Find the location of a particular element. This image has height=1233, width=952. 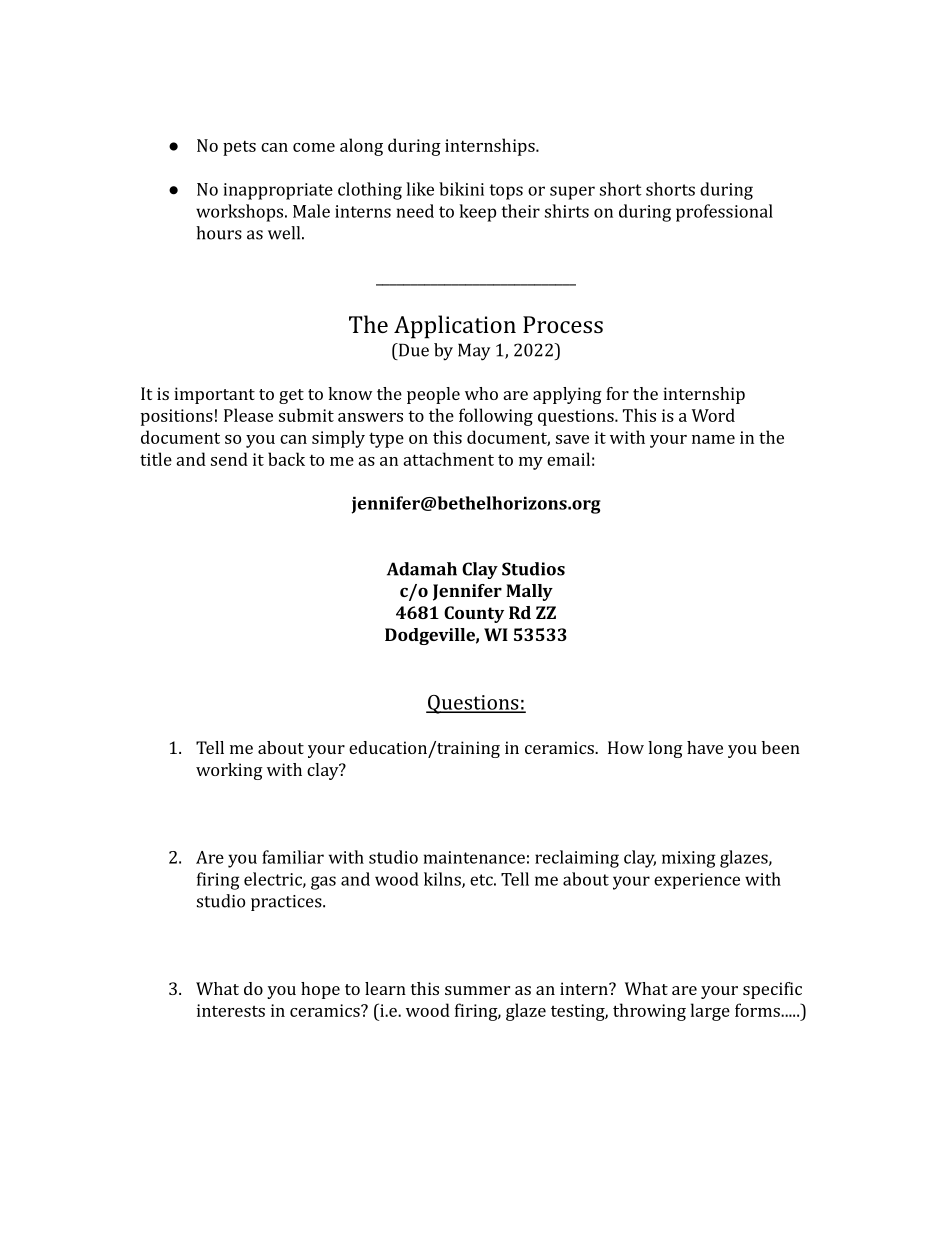

have is located at coordinates (705, 747).
